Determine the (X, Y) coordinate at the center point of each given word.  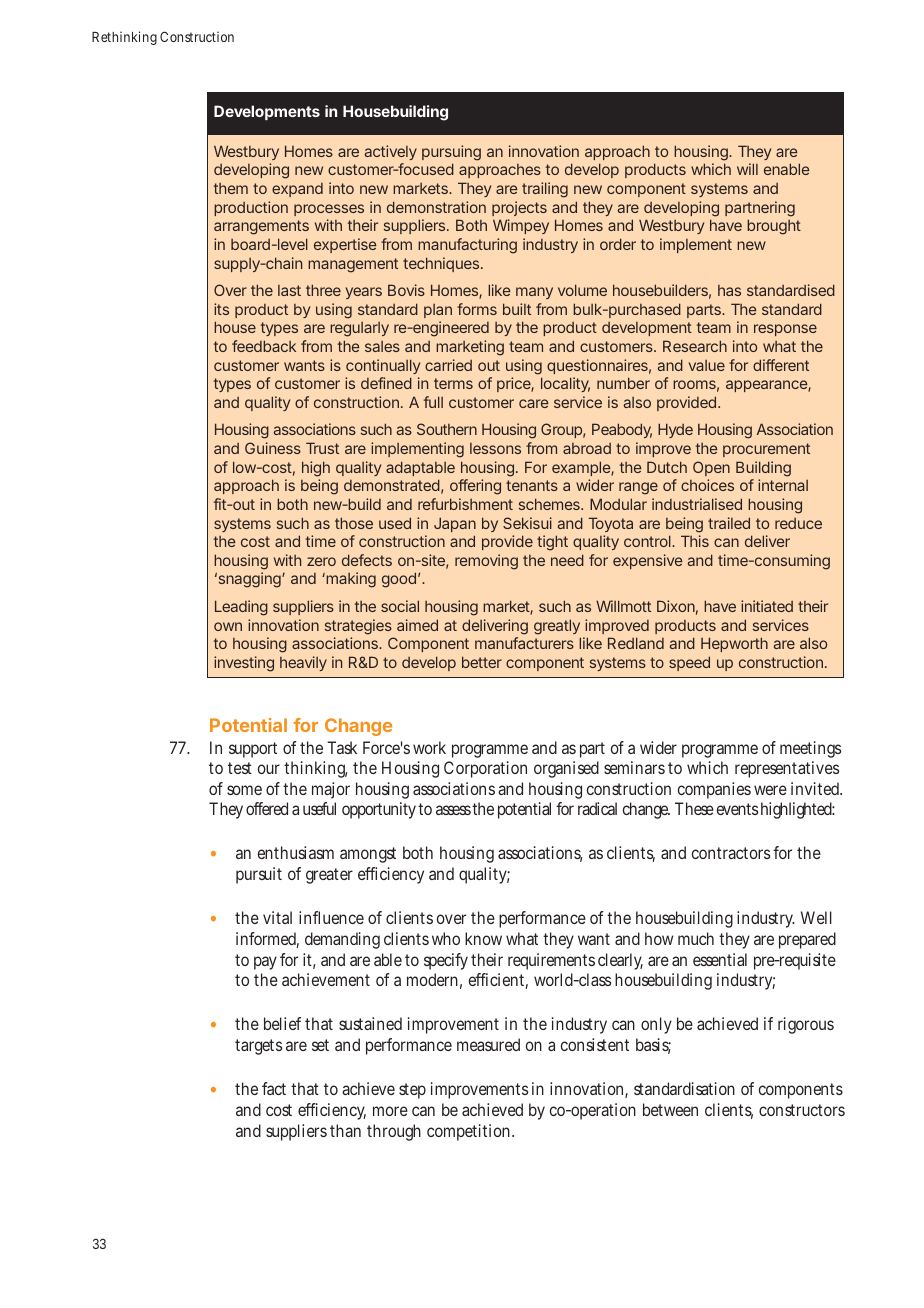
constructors (802, 1110)
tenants (532, 485)
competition (470, 1132)
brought (774, 227)
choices (707, 485)
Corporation (485, 769)
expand (297, 190)
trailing (545, 190)
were (770, 790)
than (345, 1130)
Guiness (273, 448)
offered (267, 808)
